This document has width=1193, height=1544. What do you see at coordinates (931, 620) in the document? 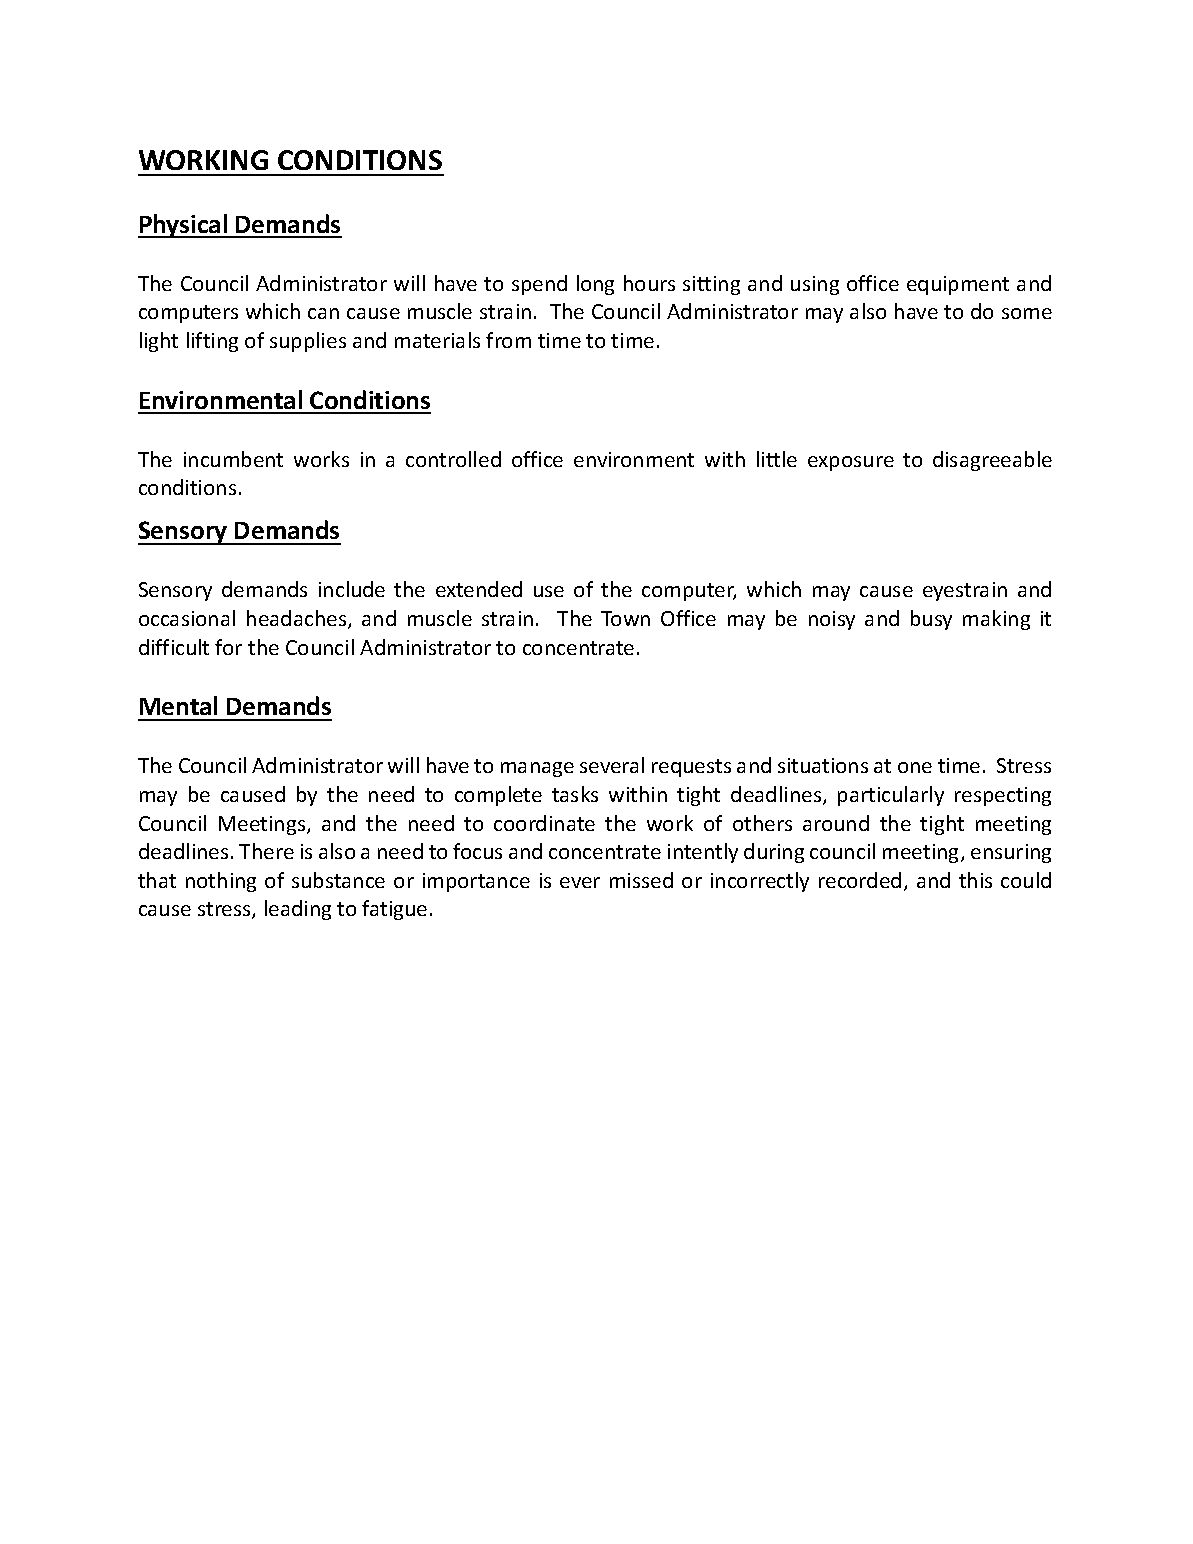
I see `busy` at bounding box center [931, 620].
